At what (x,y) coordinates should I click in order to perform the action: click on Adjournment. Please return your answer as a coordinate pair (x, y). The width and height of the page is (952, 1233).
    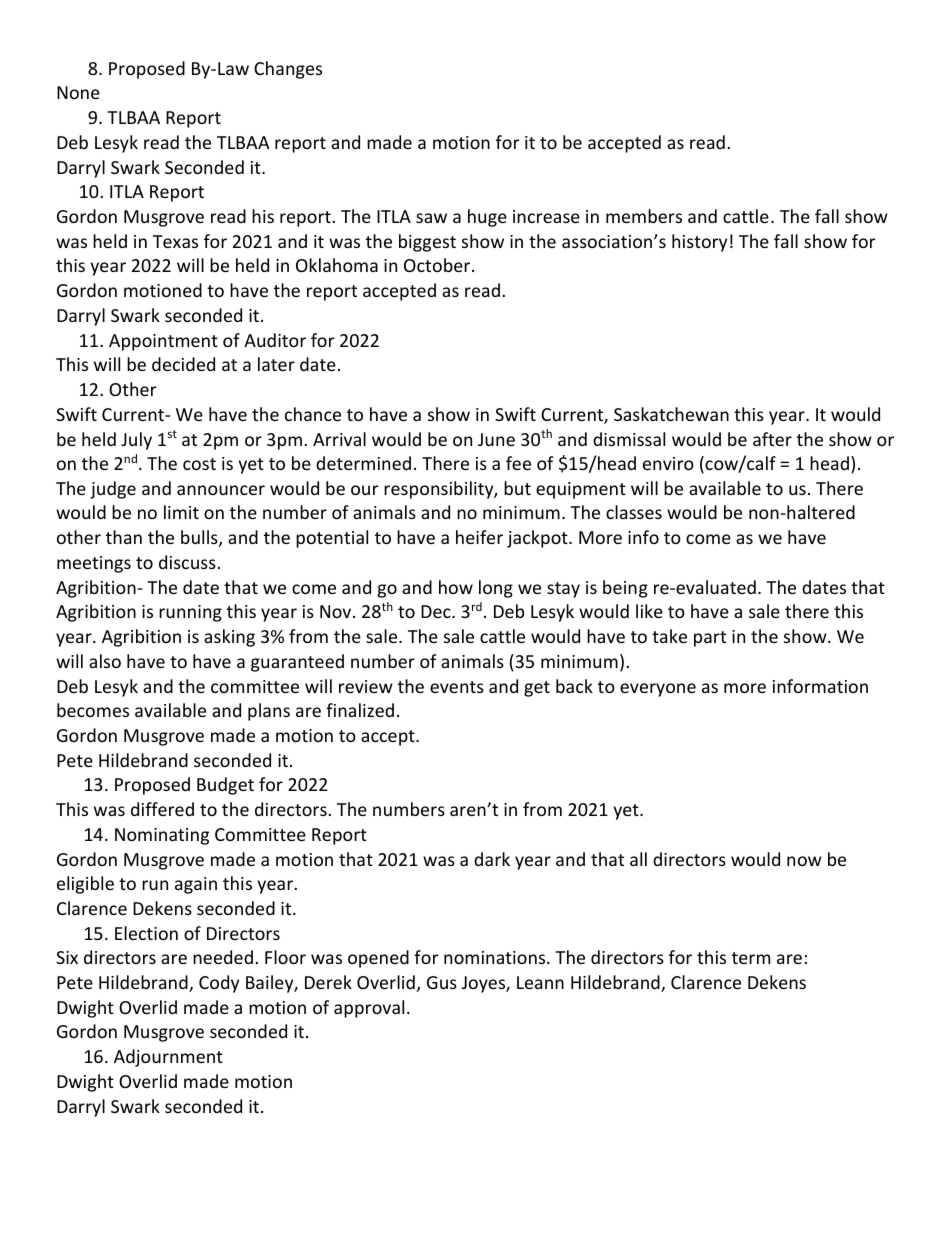
    Looking at the image, I should click on (168, 1058).
